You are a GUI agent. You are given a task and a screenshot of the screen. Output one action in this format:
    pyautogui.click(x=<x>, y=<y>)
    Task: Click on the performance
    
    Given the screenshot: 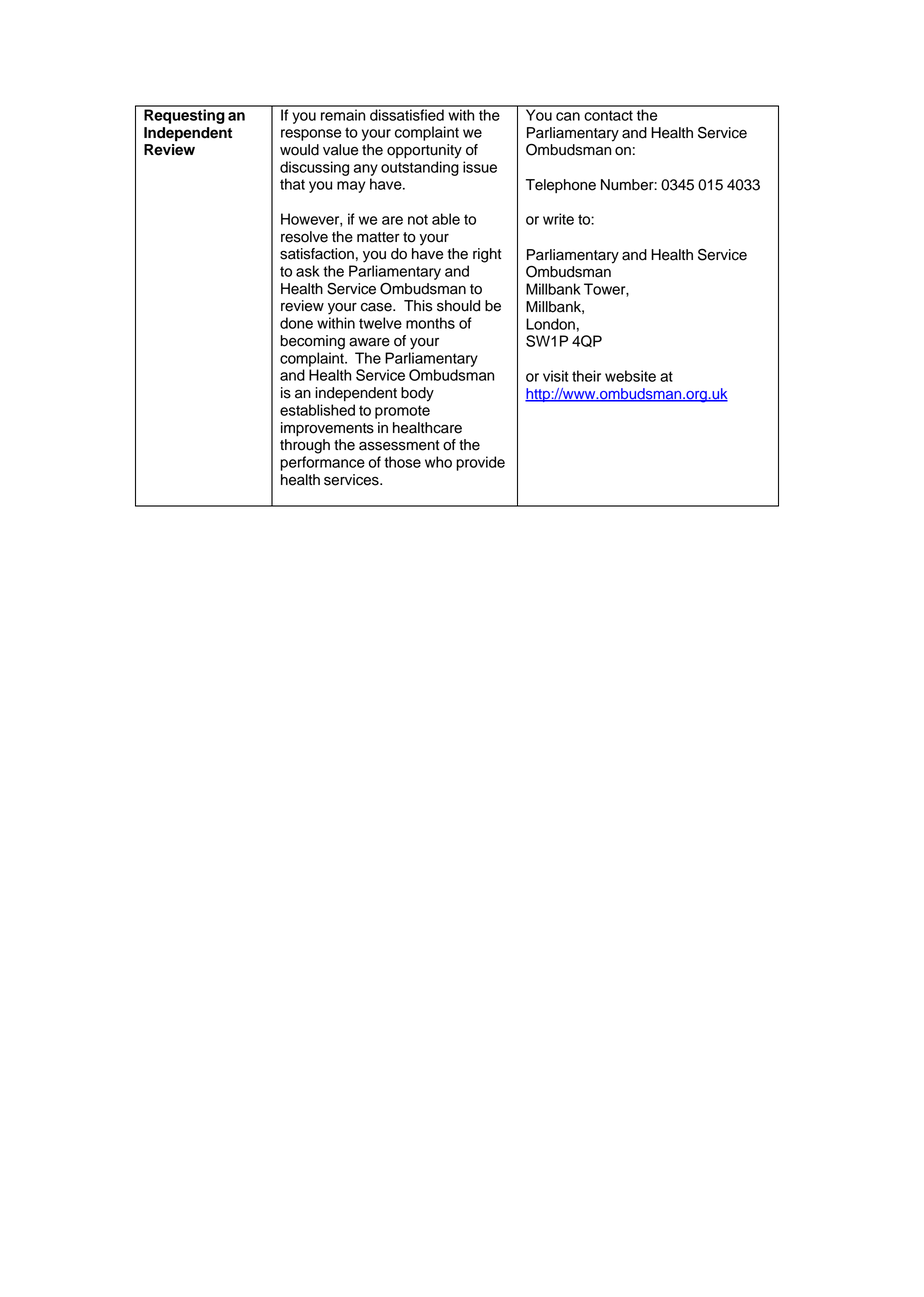 What is the action you would take?
    pyautogui.click(x=322, y=463)
